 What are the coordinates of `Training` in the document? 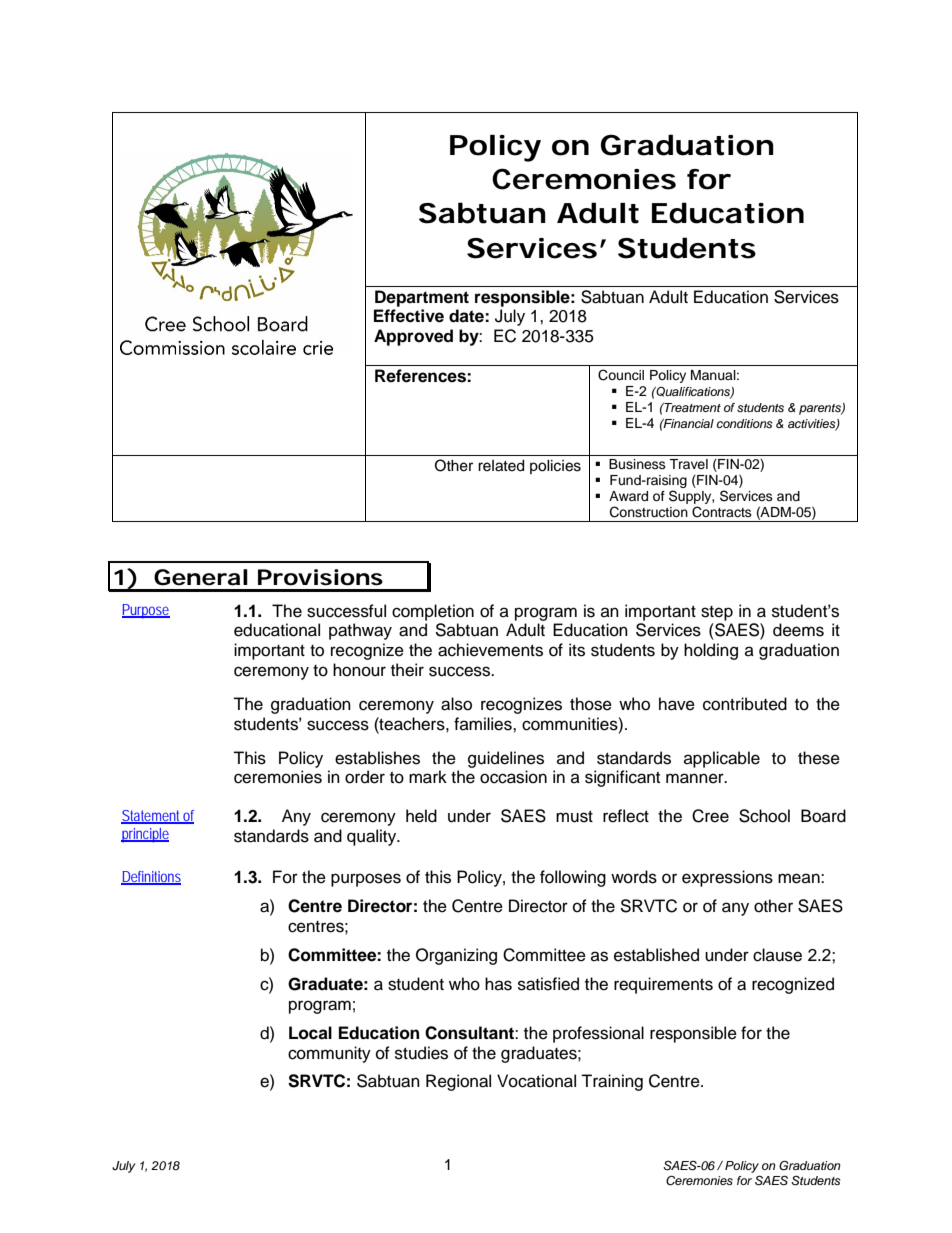 It's located at (612, 1082).
